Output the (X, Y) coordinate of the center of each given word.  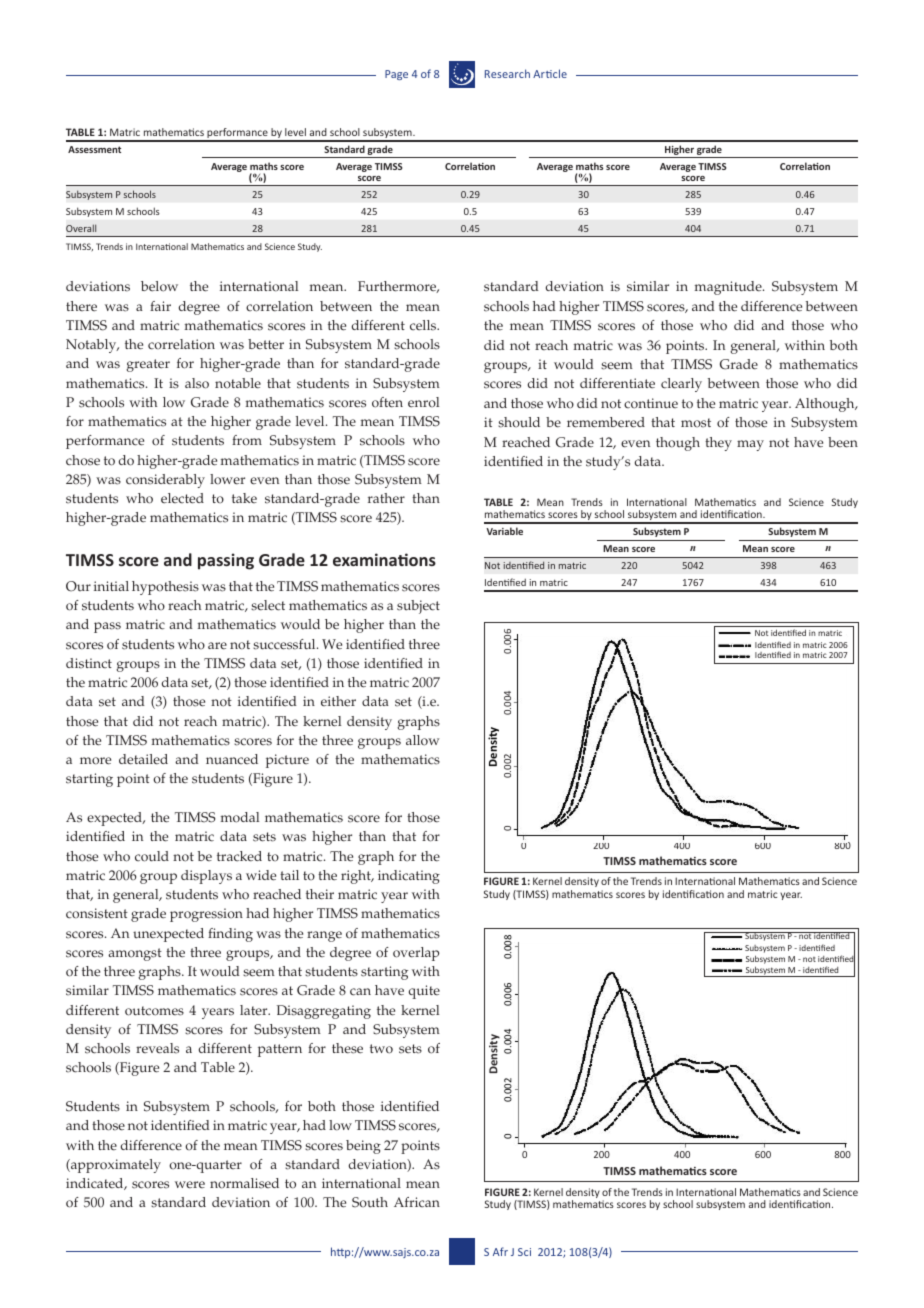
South (370, 1202)
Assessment (94, 149)
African (417, 1202)
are (217, 646)
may (750, 445)
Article (550, 73)
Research (507, 73)
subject (418, 607)
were (190, 1185)
